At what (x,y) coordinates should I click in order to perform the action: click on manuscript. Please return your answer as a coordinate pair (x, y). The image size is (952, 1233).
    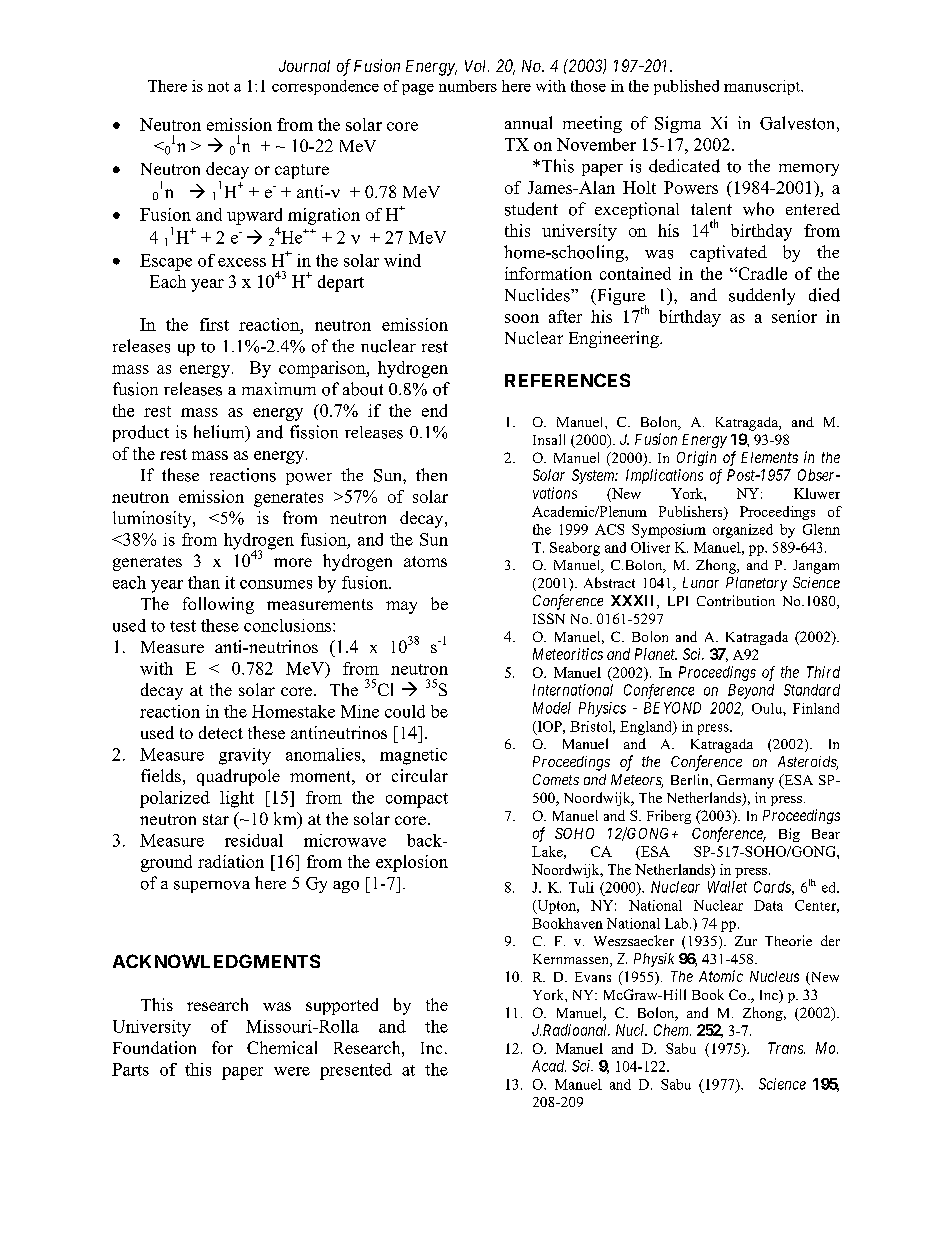
    Looking at the image, I should click on (763, 87).
